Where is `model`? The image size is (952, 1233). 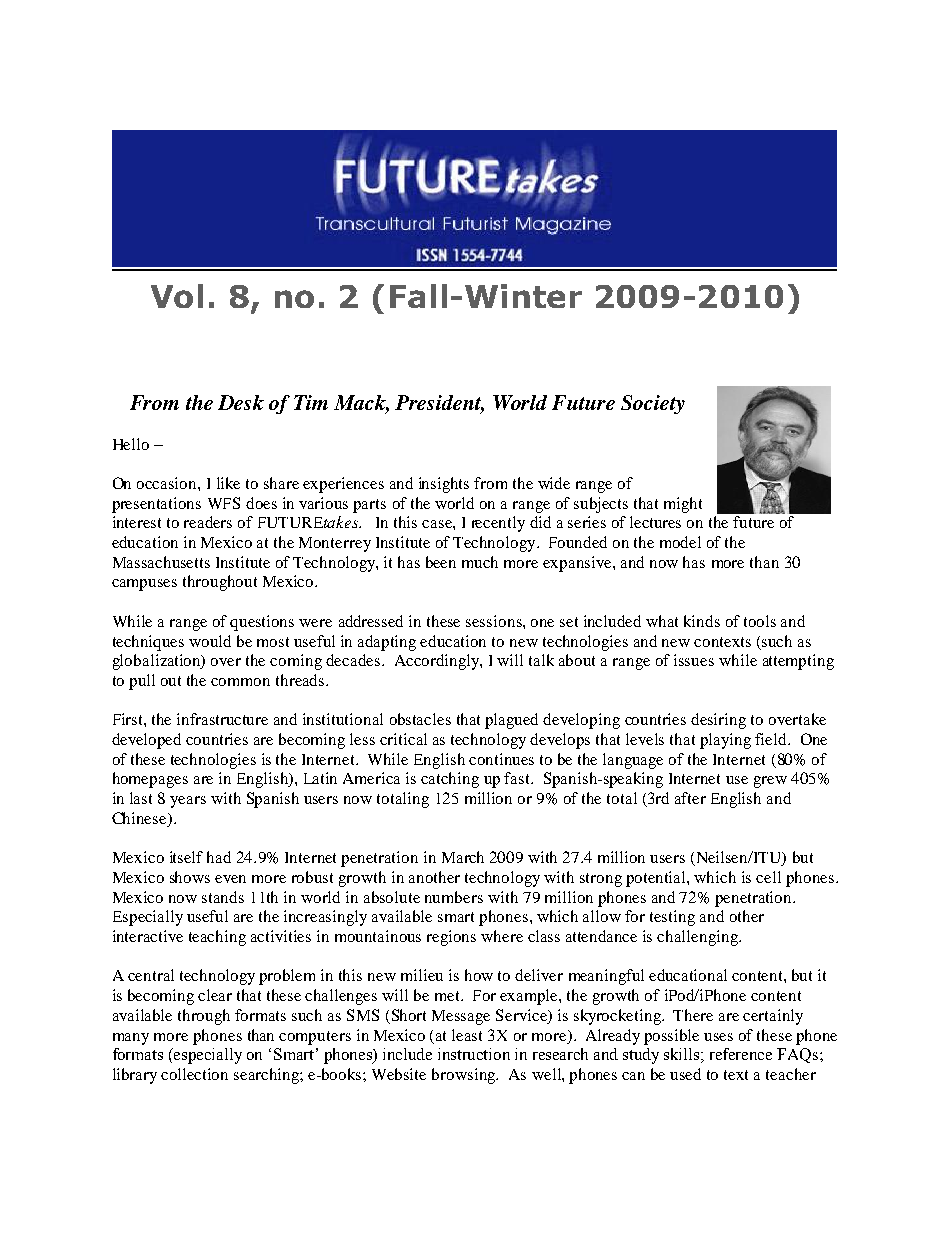 model is located at coordinates (680, 542).
